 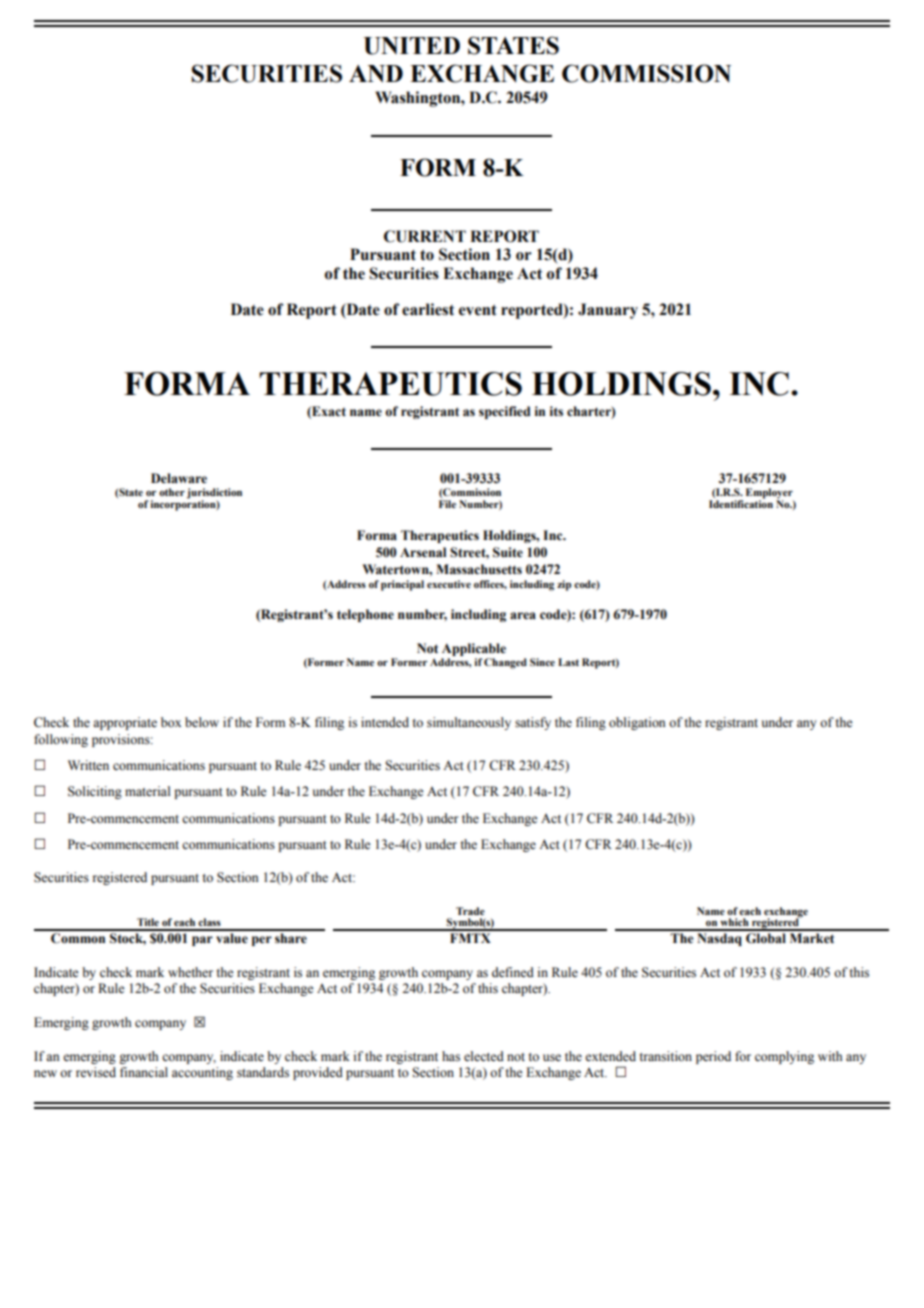 What do you see at coordinates (608, 311) in the screenshot?
I see `January` at bounding box center [608, 311].
